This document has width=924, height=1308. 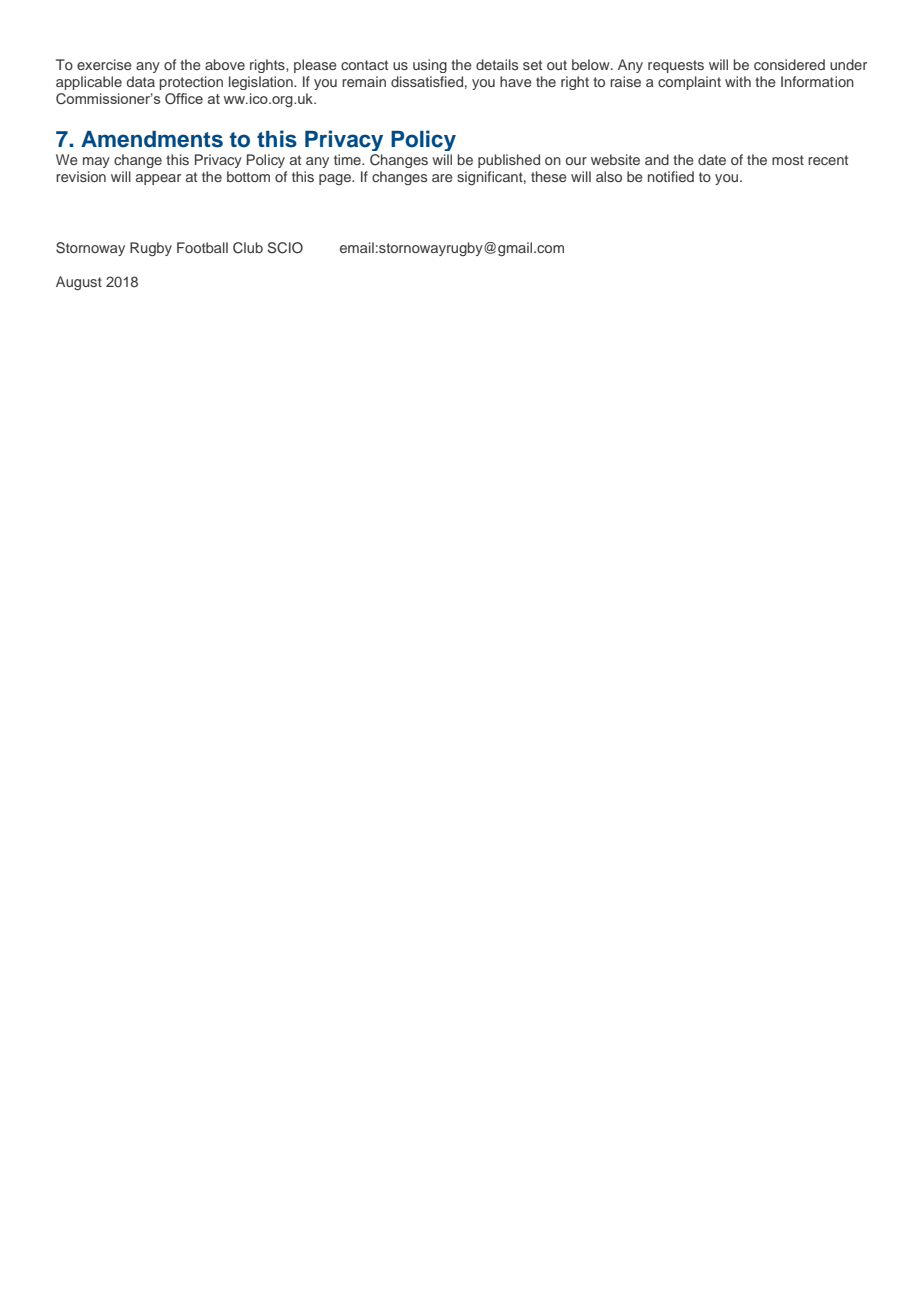 I want to click on are, so click(x=442, y=178).
